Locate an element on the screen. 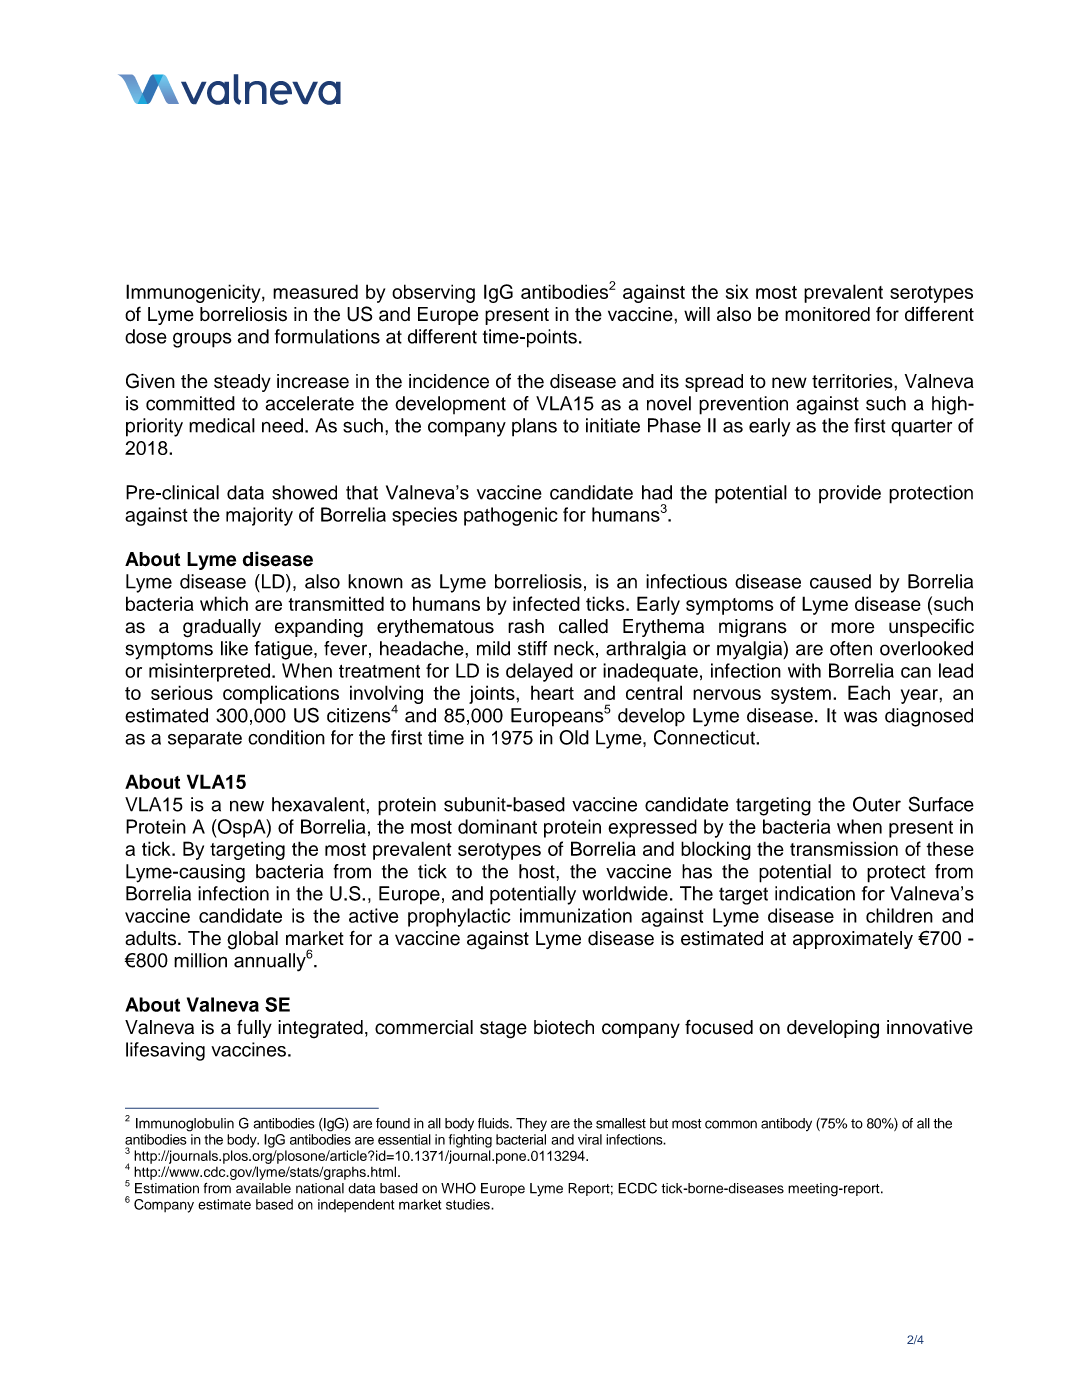 This screenshot has width=1078, height=1395. was is located at coordinates (860, 717).
